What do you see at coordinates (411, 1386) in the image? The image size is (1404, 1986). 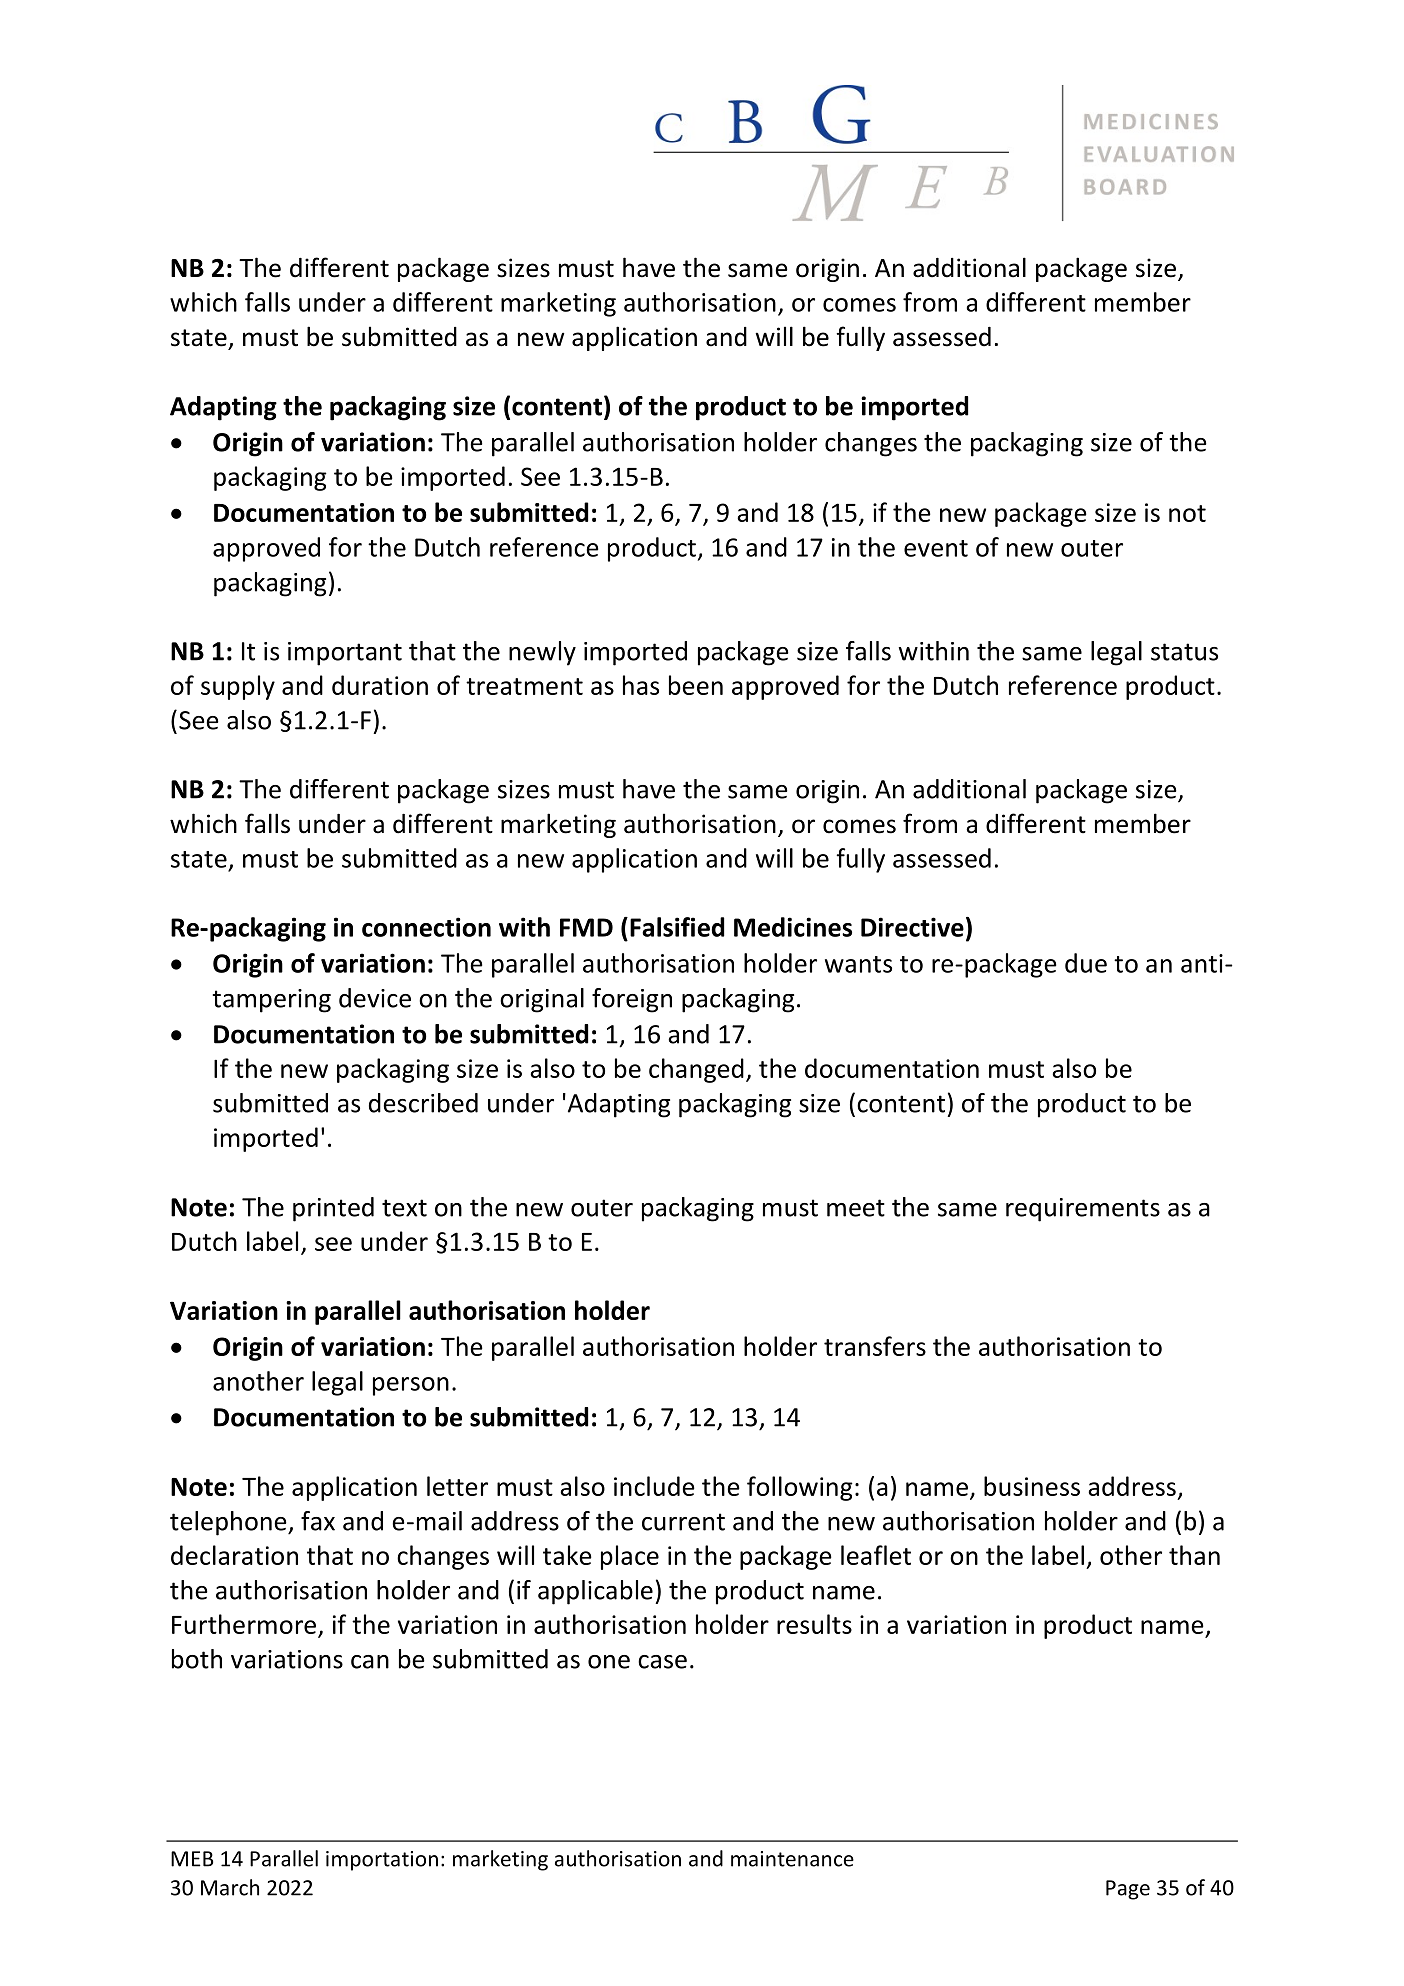 I see `person` at bounding box center [411, 1386].
